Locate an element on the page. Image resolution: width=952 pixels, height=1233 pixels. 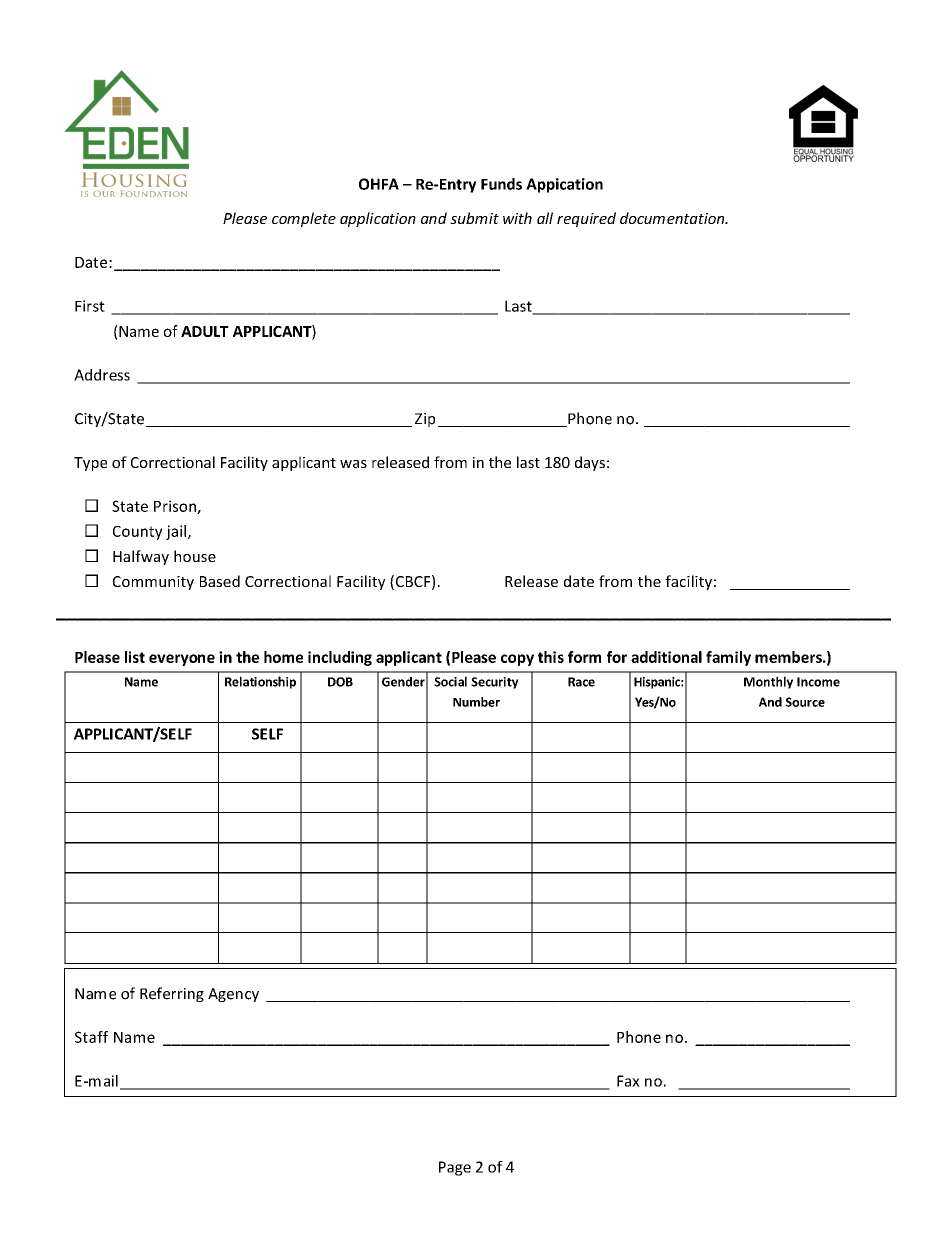
family is located at coordinates (728, 658).
